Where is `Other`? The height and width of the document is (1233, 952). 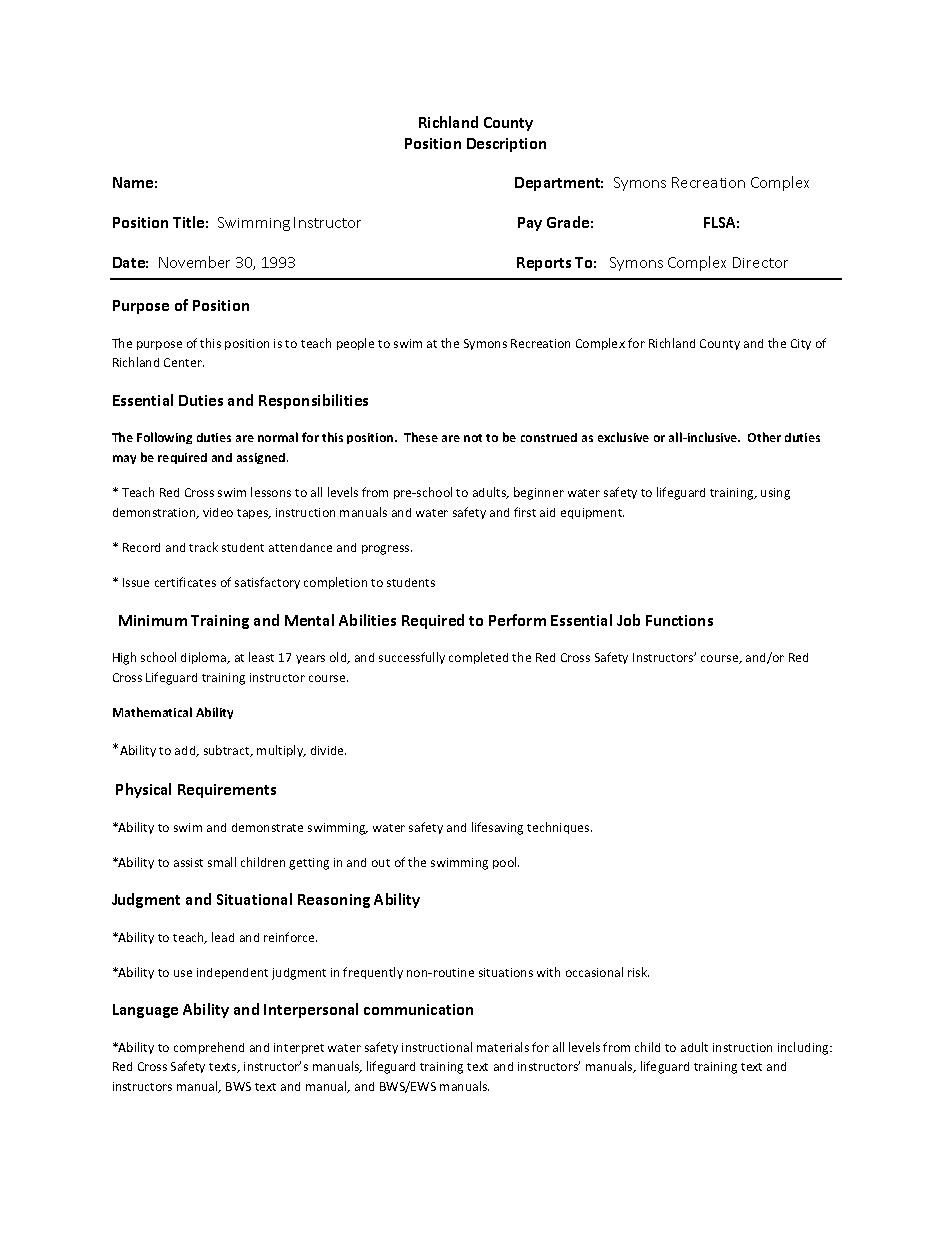
Other is located at coordinates (764, 437).
